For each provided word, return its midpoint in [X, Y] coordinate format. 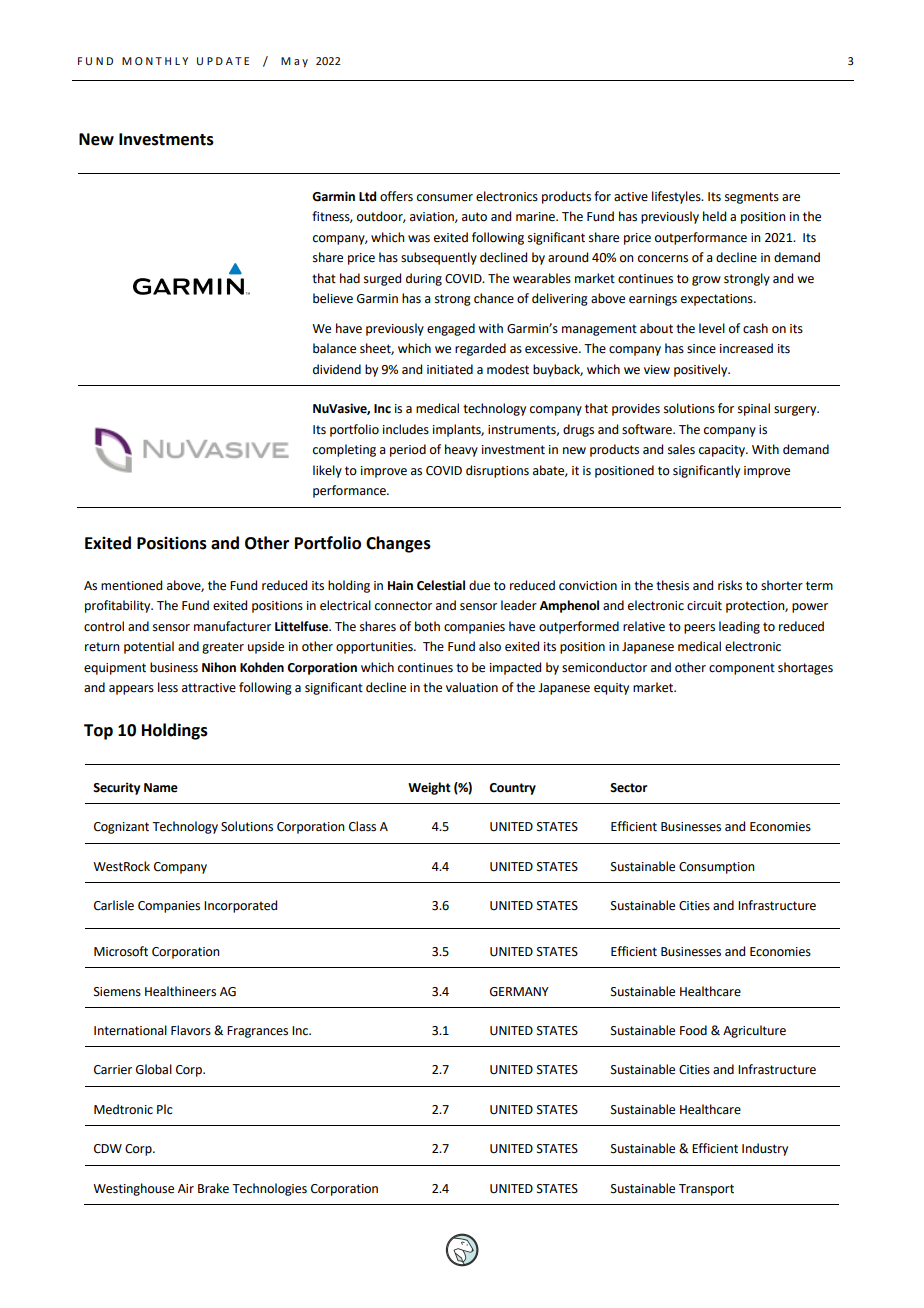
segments [752, 198]
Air [186, 1188]
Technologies [269, 1189]
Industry [765, 1149]
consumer [445, 198]
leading [739, 627]
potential [149, 647]
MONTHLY [155, 61]
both [427, 626]
